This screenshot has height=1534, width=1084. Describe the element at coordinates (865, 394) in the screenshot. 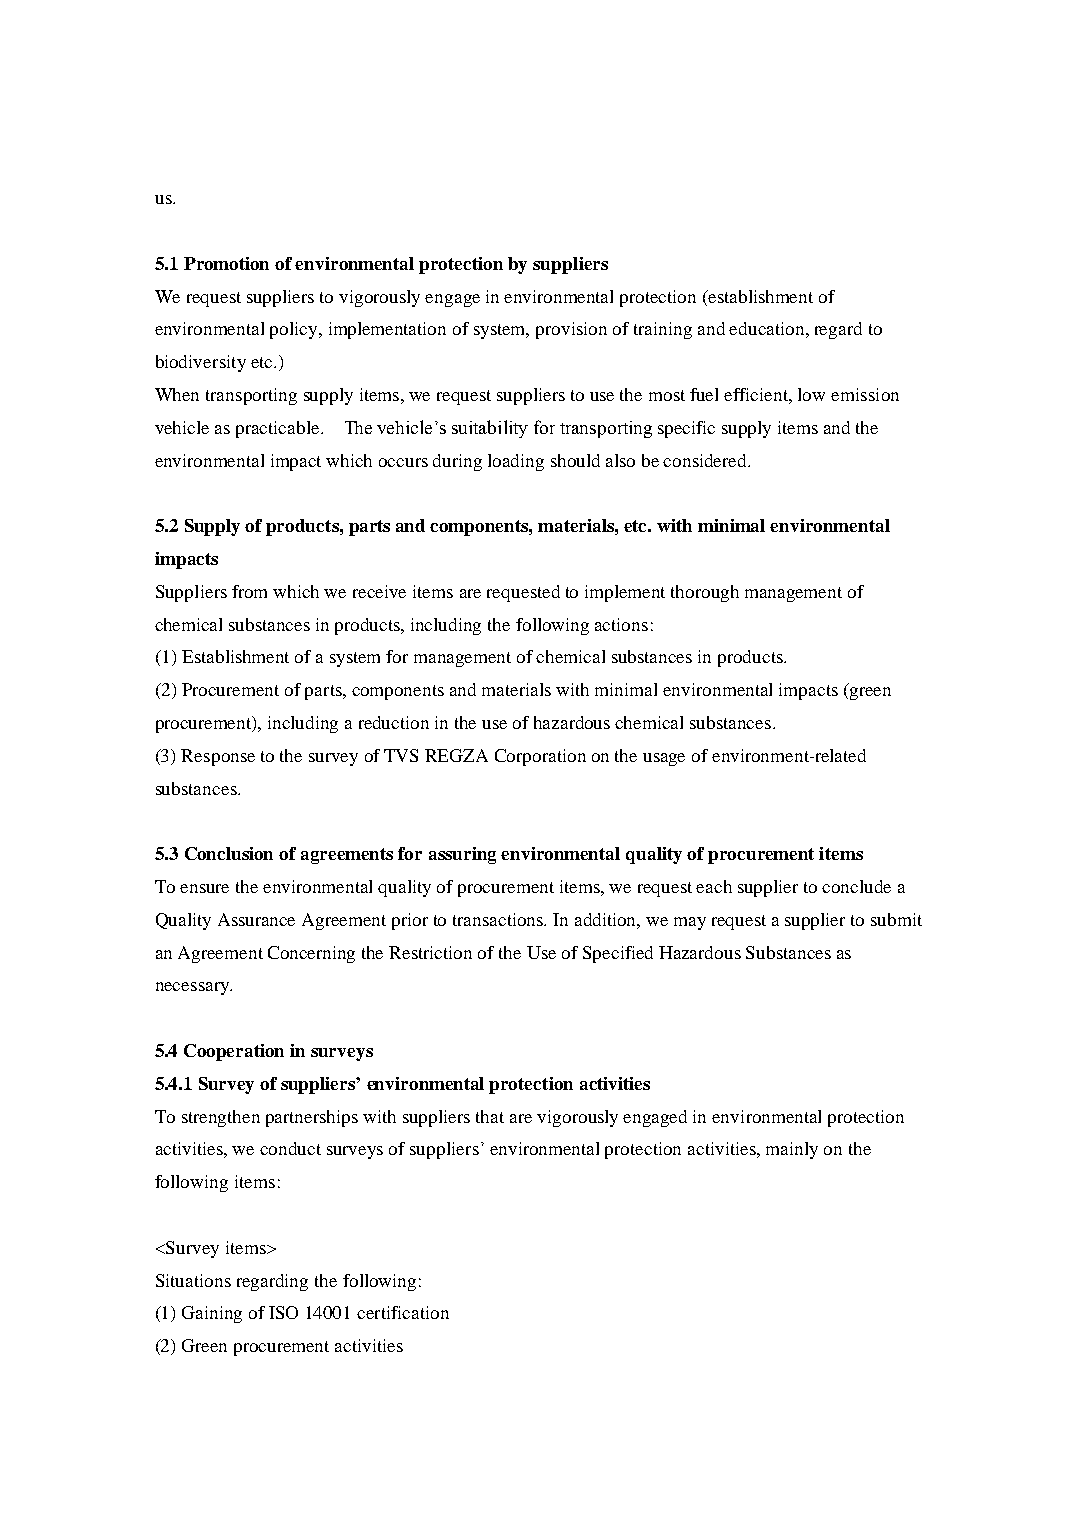

I see `emission` at that location.
